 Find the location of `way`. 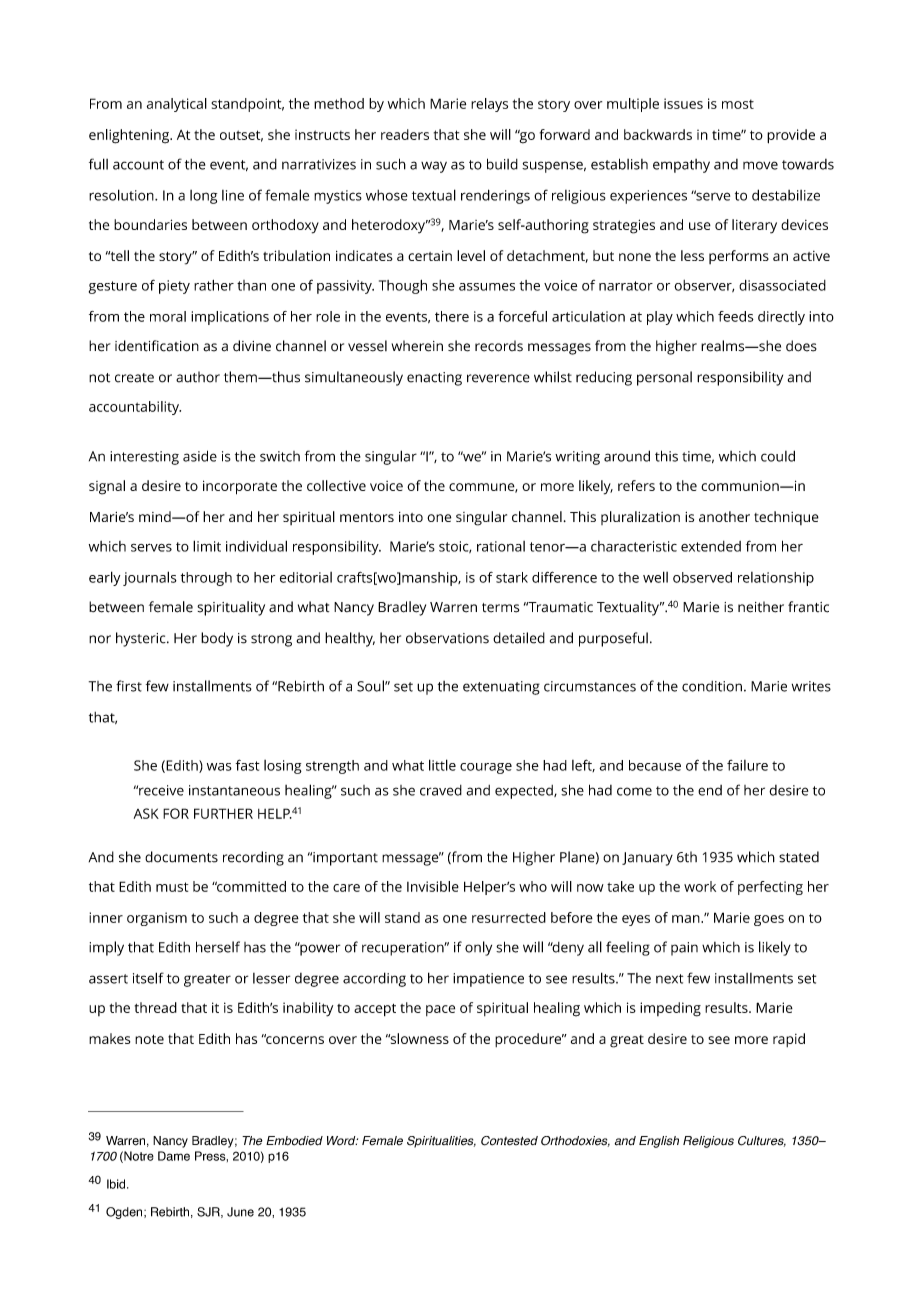

way is located at coordinates (434, 167).
